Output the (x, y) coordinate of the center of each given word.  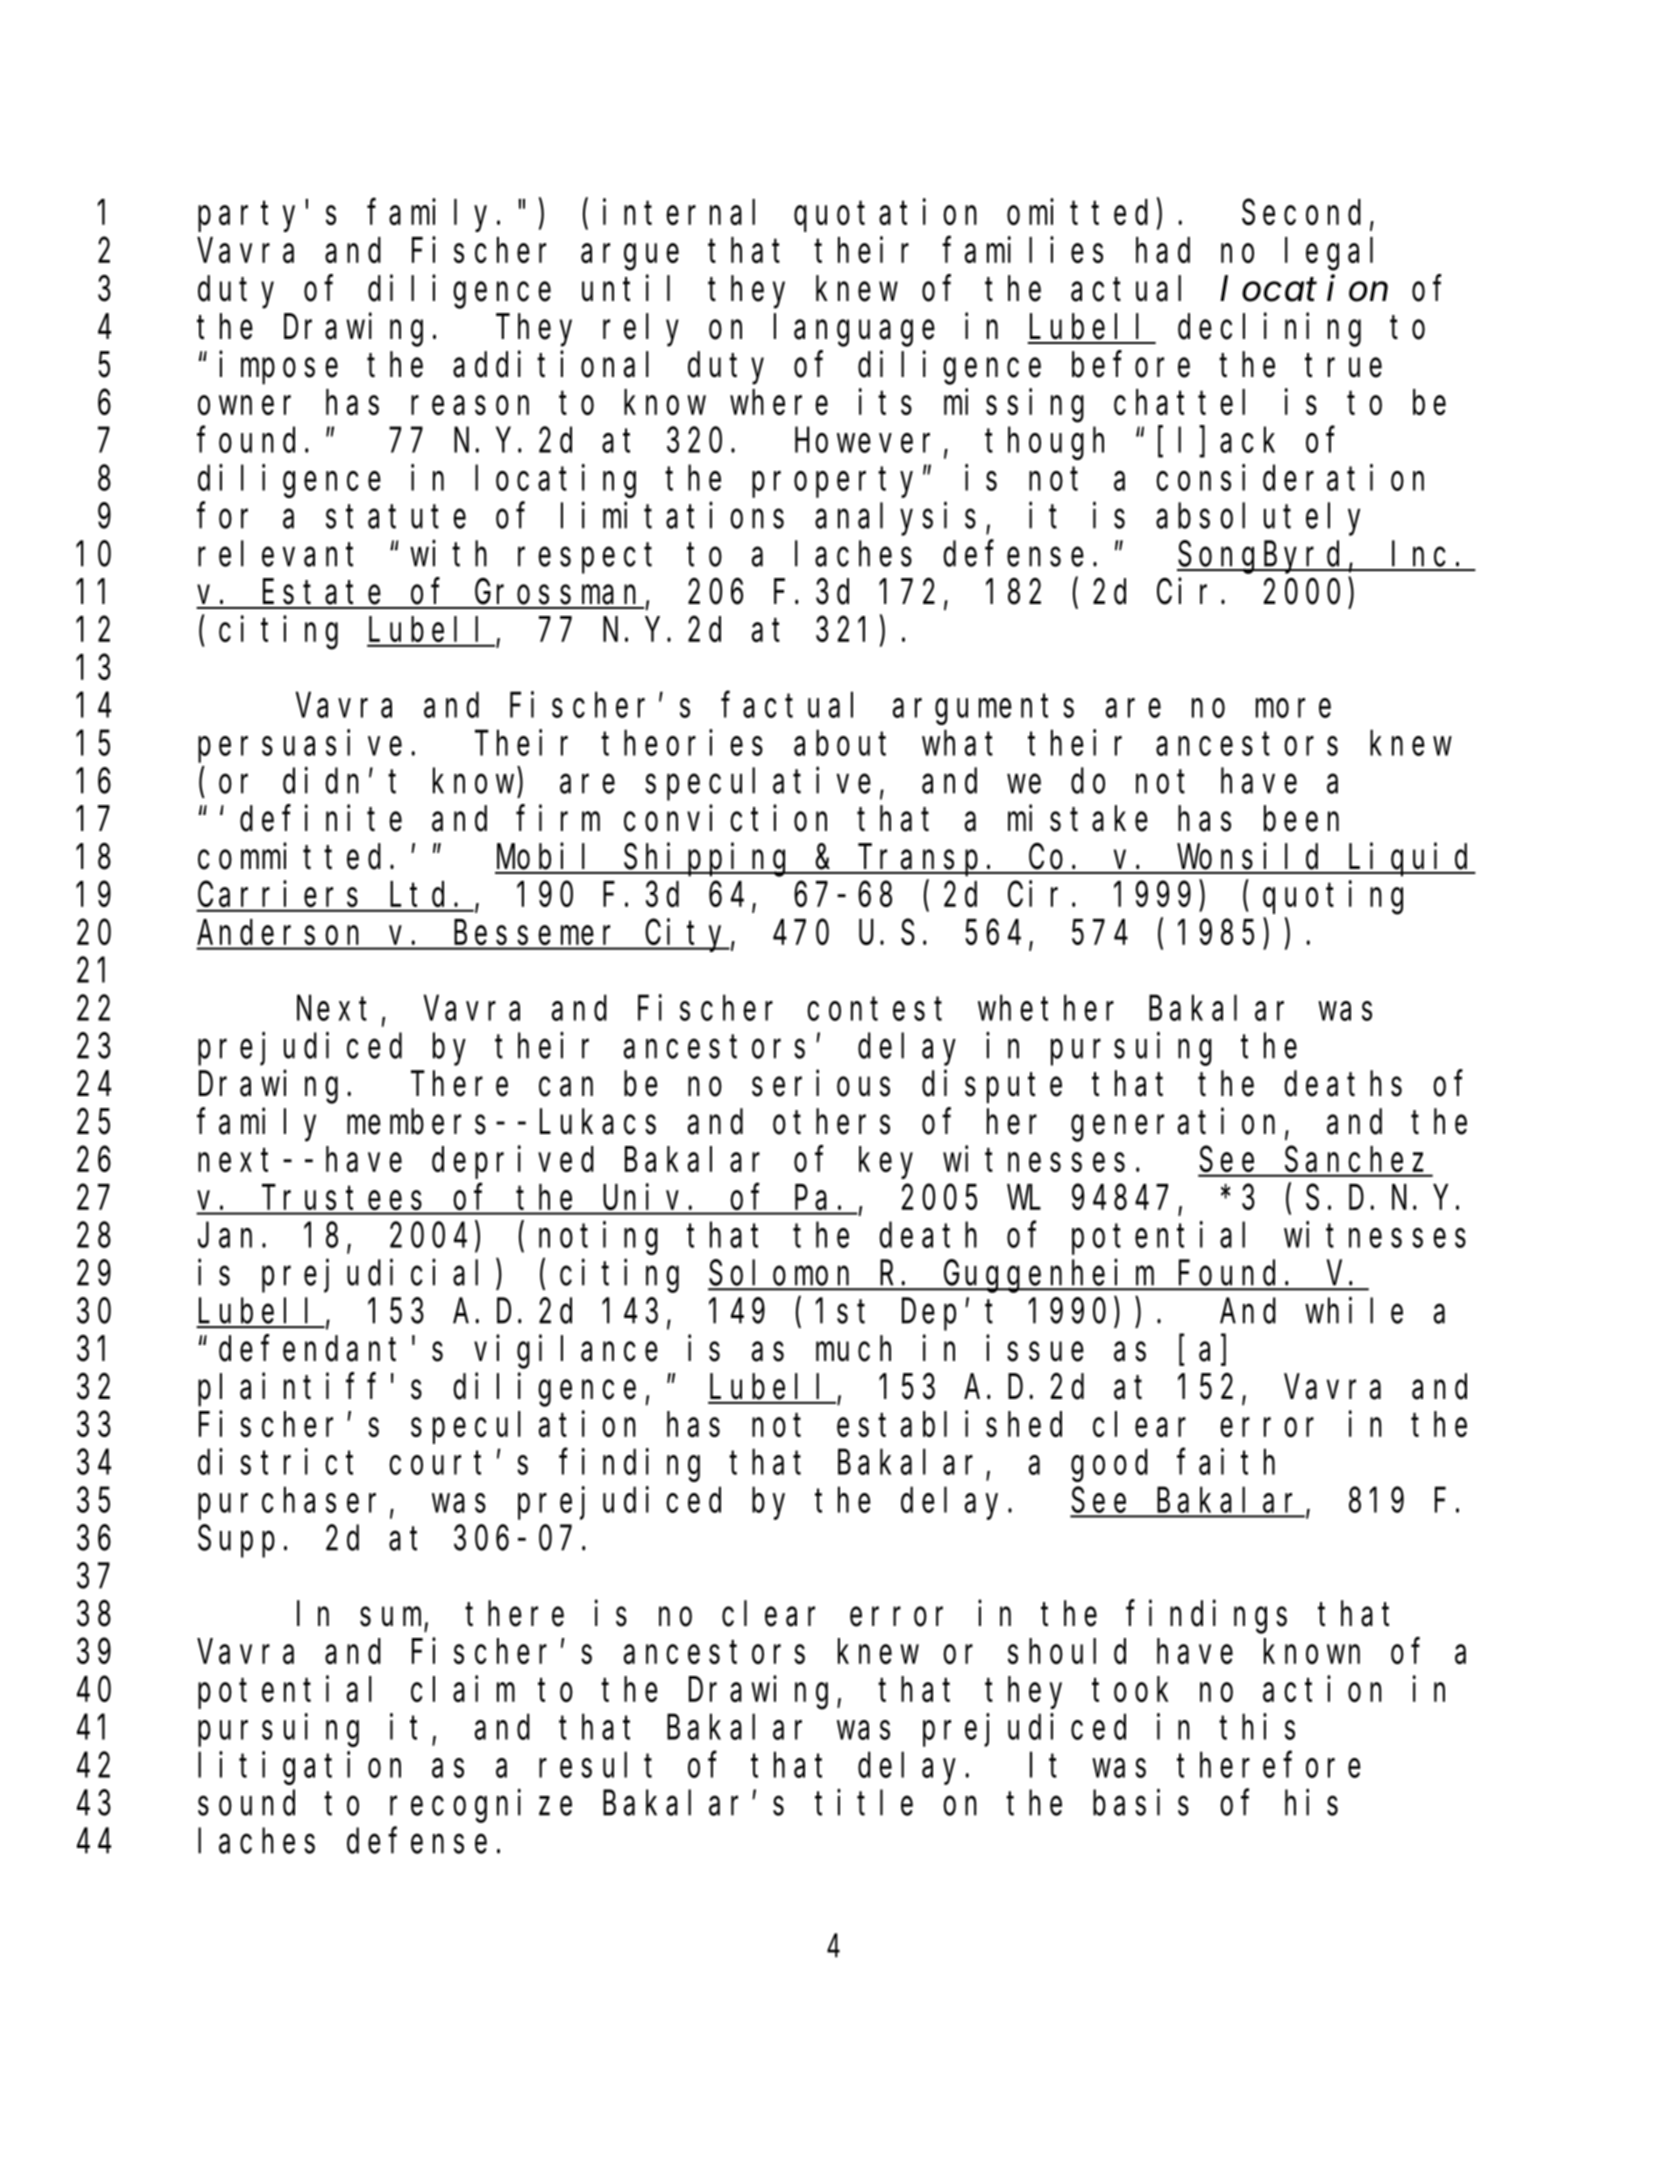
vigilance (566, 1352)
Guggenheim (1049, 1276)
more (1293, 708)
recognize (481, 1806)
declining (1269, 330)
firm (558, 818)
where (779, 402)
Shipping (708, 860)
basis (1141, 1803)
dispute (992, 1087)
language (854, 330)
